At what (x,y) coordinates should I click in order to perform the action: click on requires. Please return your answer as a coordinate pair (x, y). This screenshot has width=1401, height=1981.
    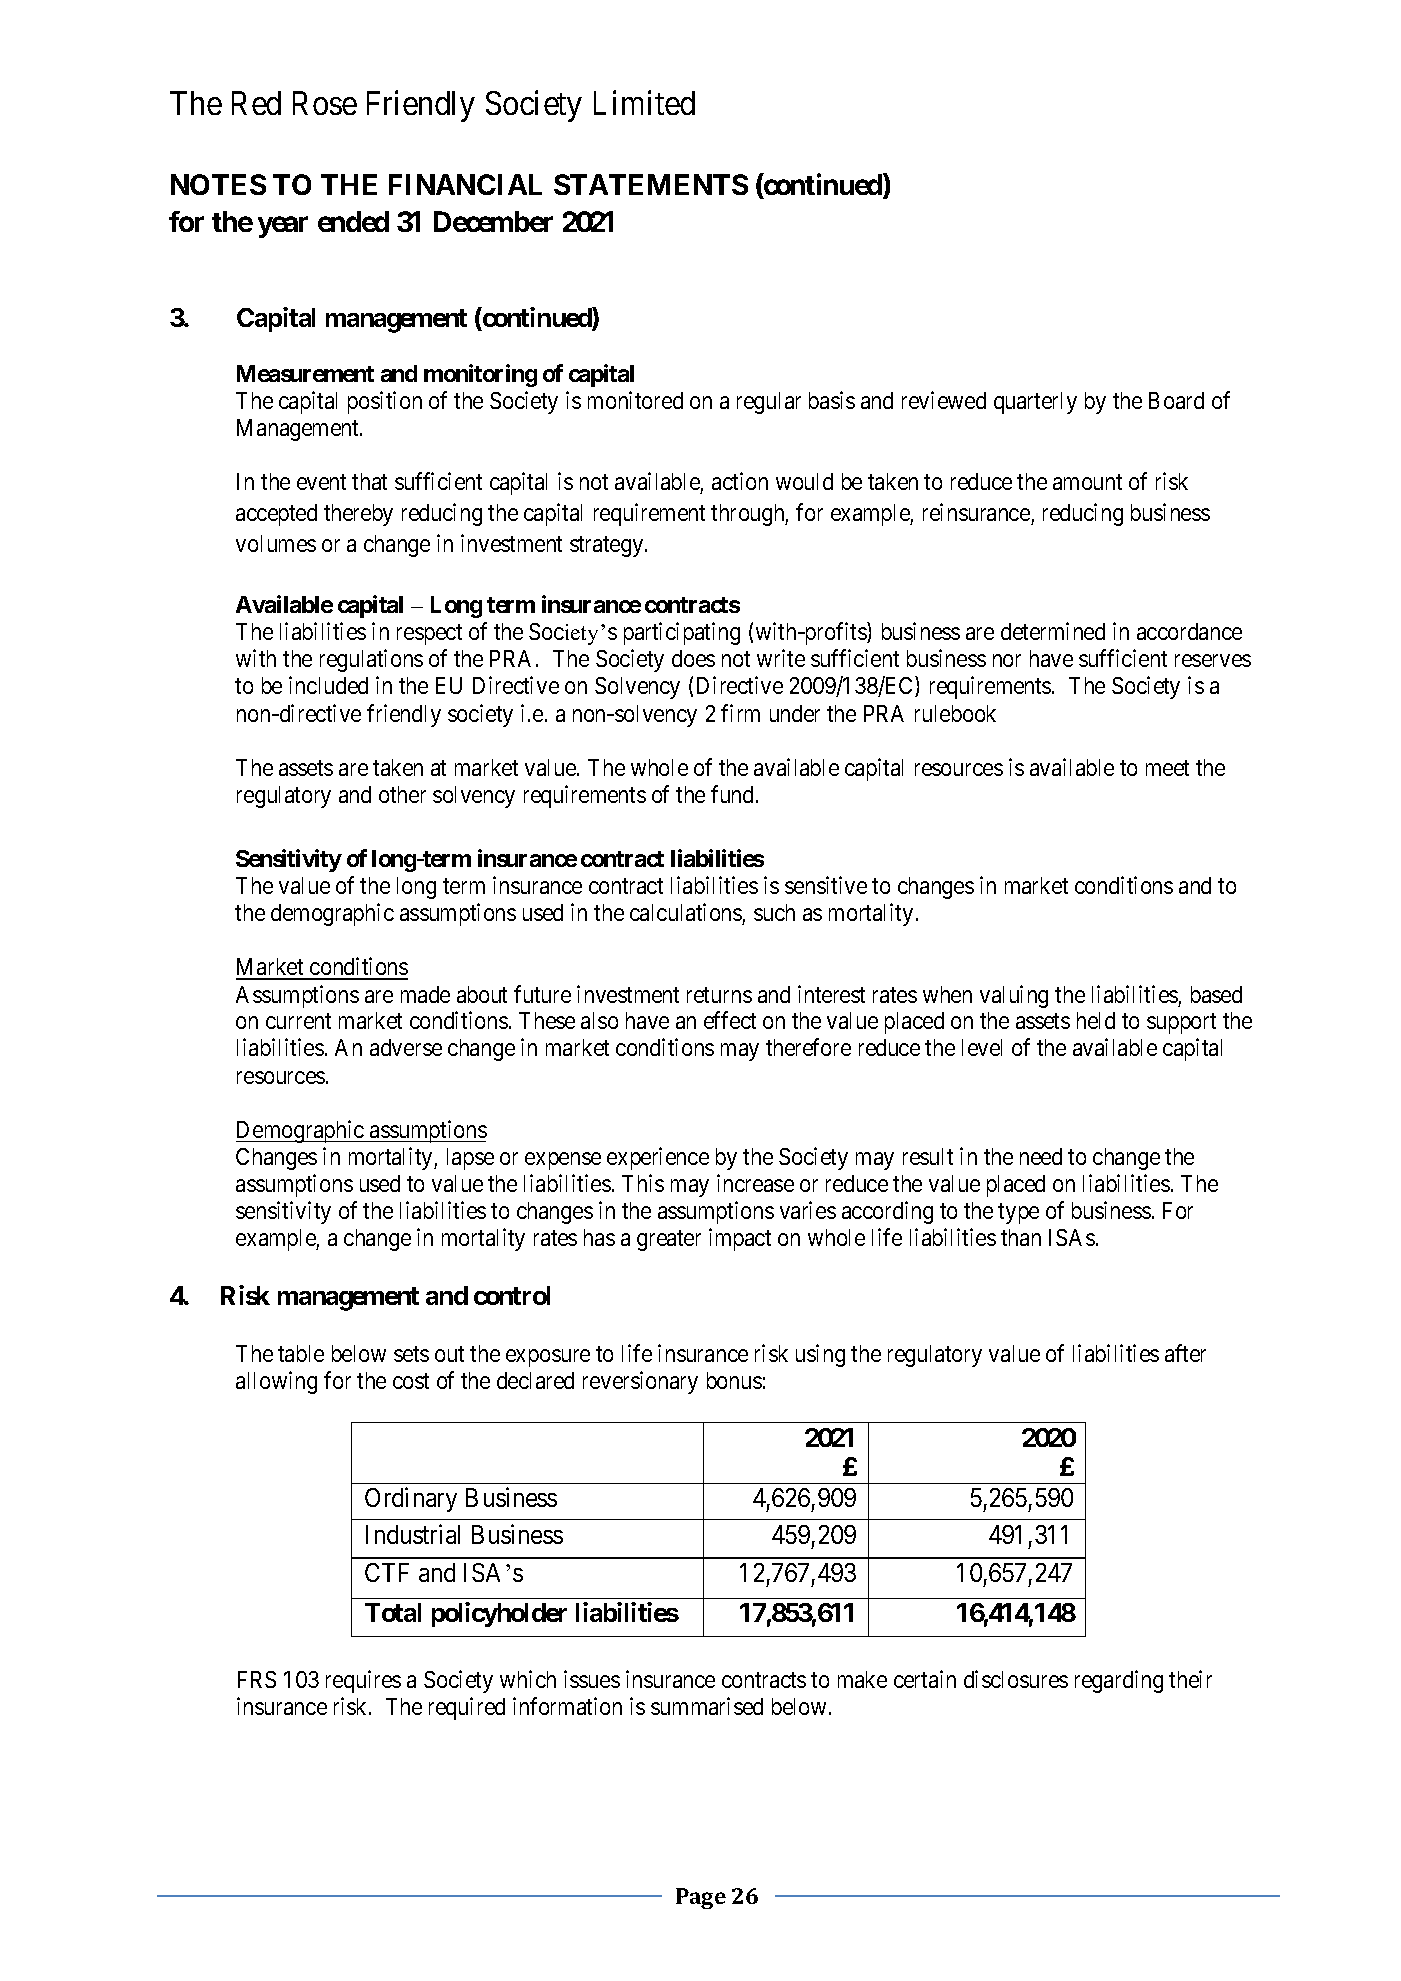
    Looking at the image, I should click on (363, 1681).
